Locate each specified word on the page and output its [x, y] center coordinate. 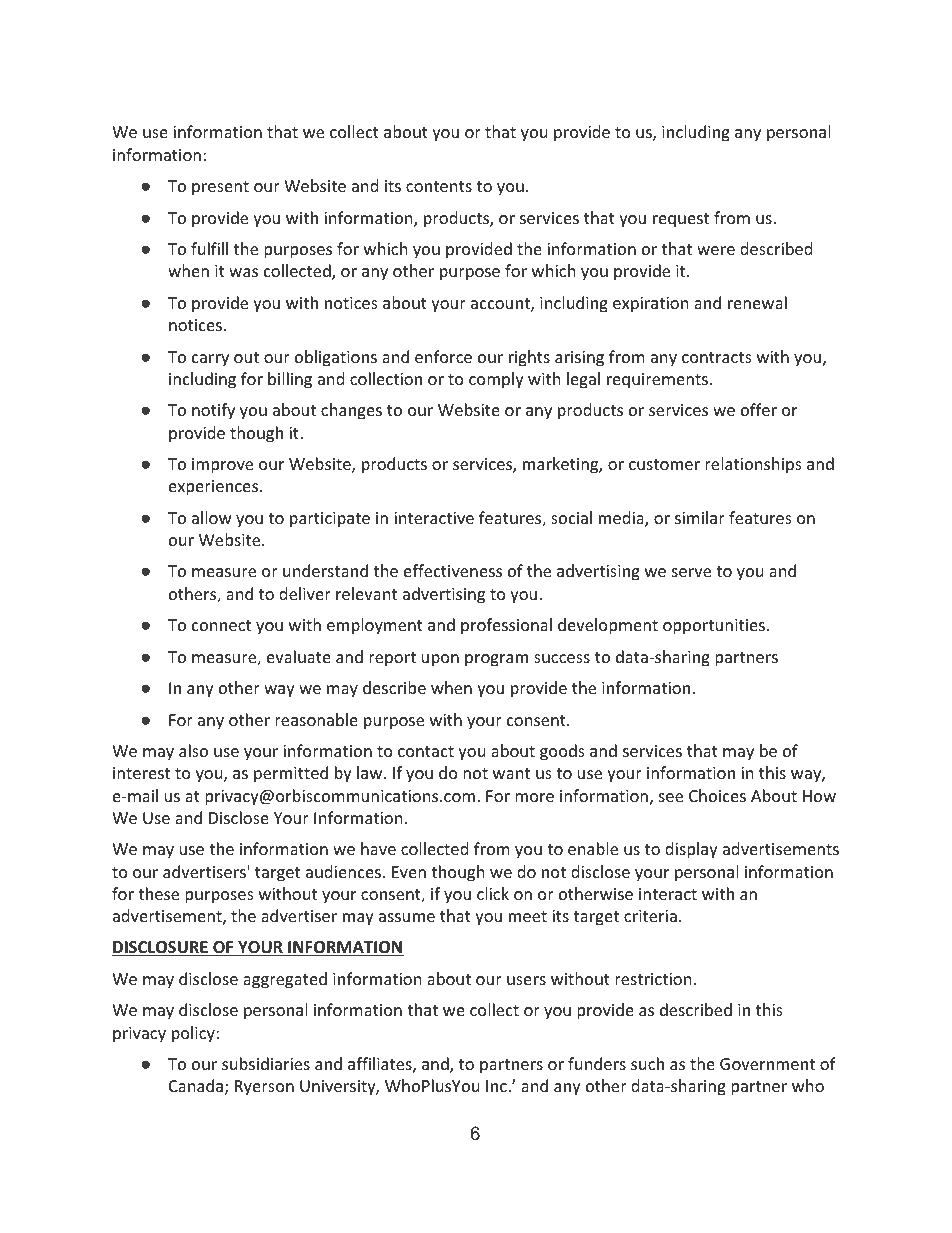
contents [439, 186]
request [681, 220]
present [220, 188]
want [511, 773]
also [193, 750]
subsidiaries [266, 1063]
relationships [753, 465]
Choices [717, 795]
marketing [561, 465]
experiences [213, 488]
